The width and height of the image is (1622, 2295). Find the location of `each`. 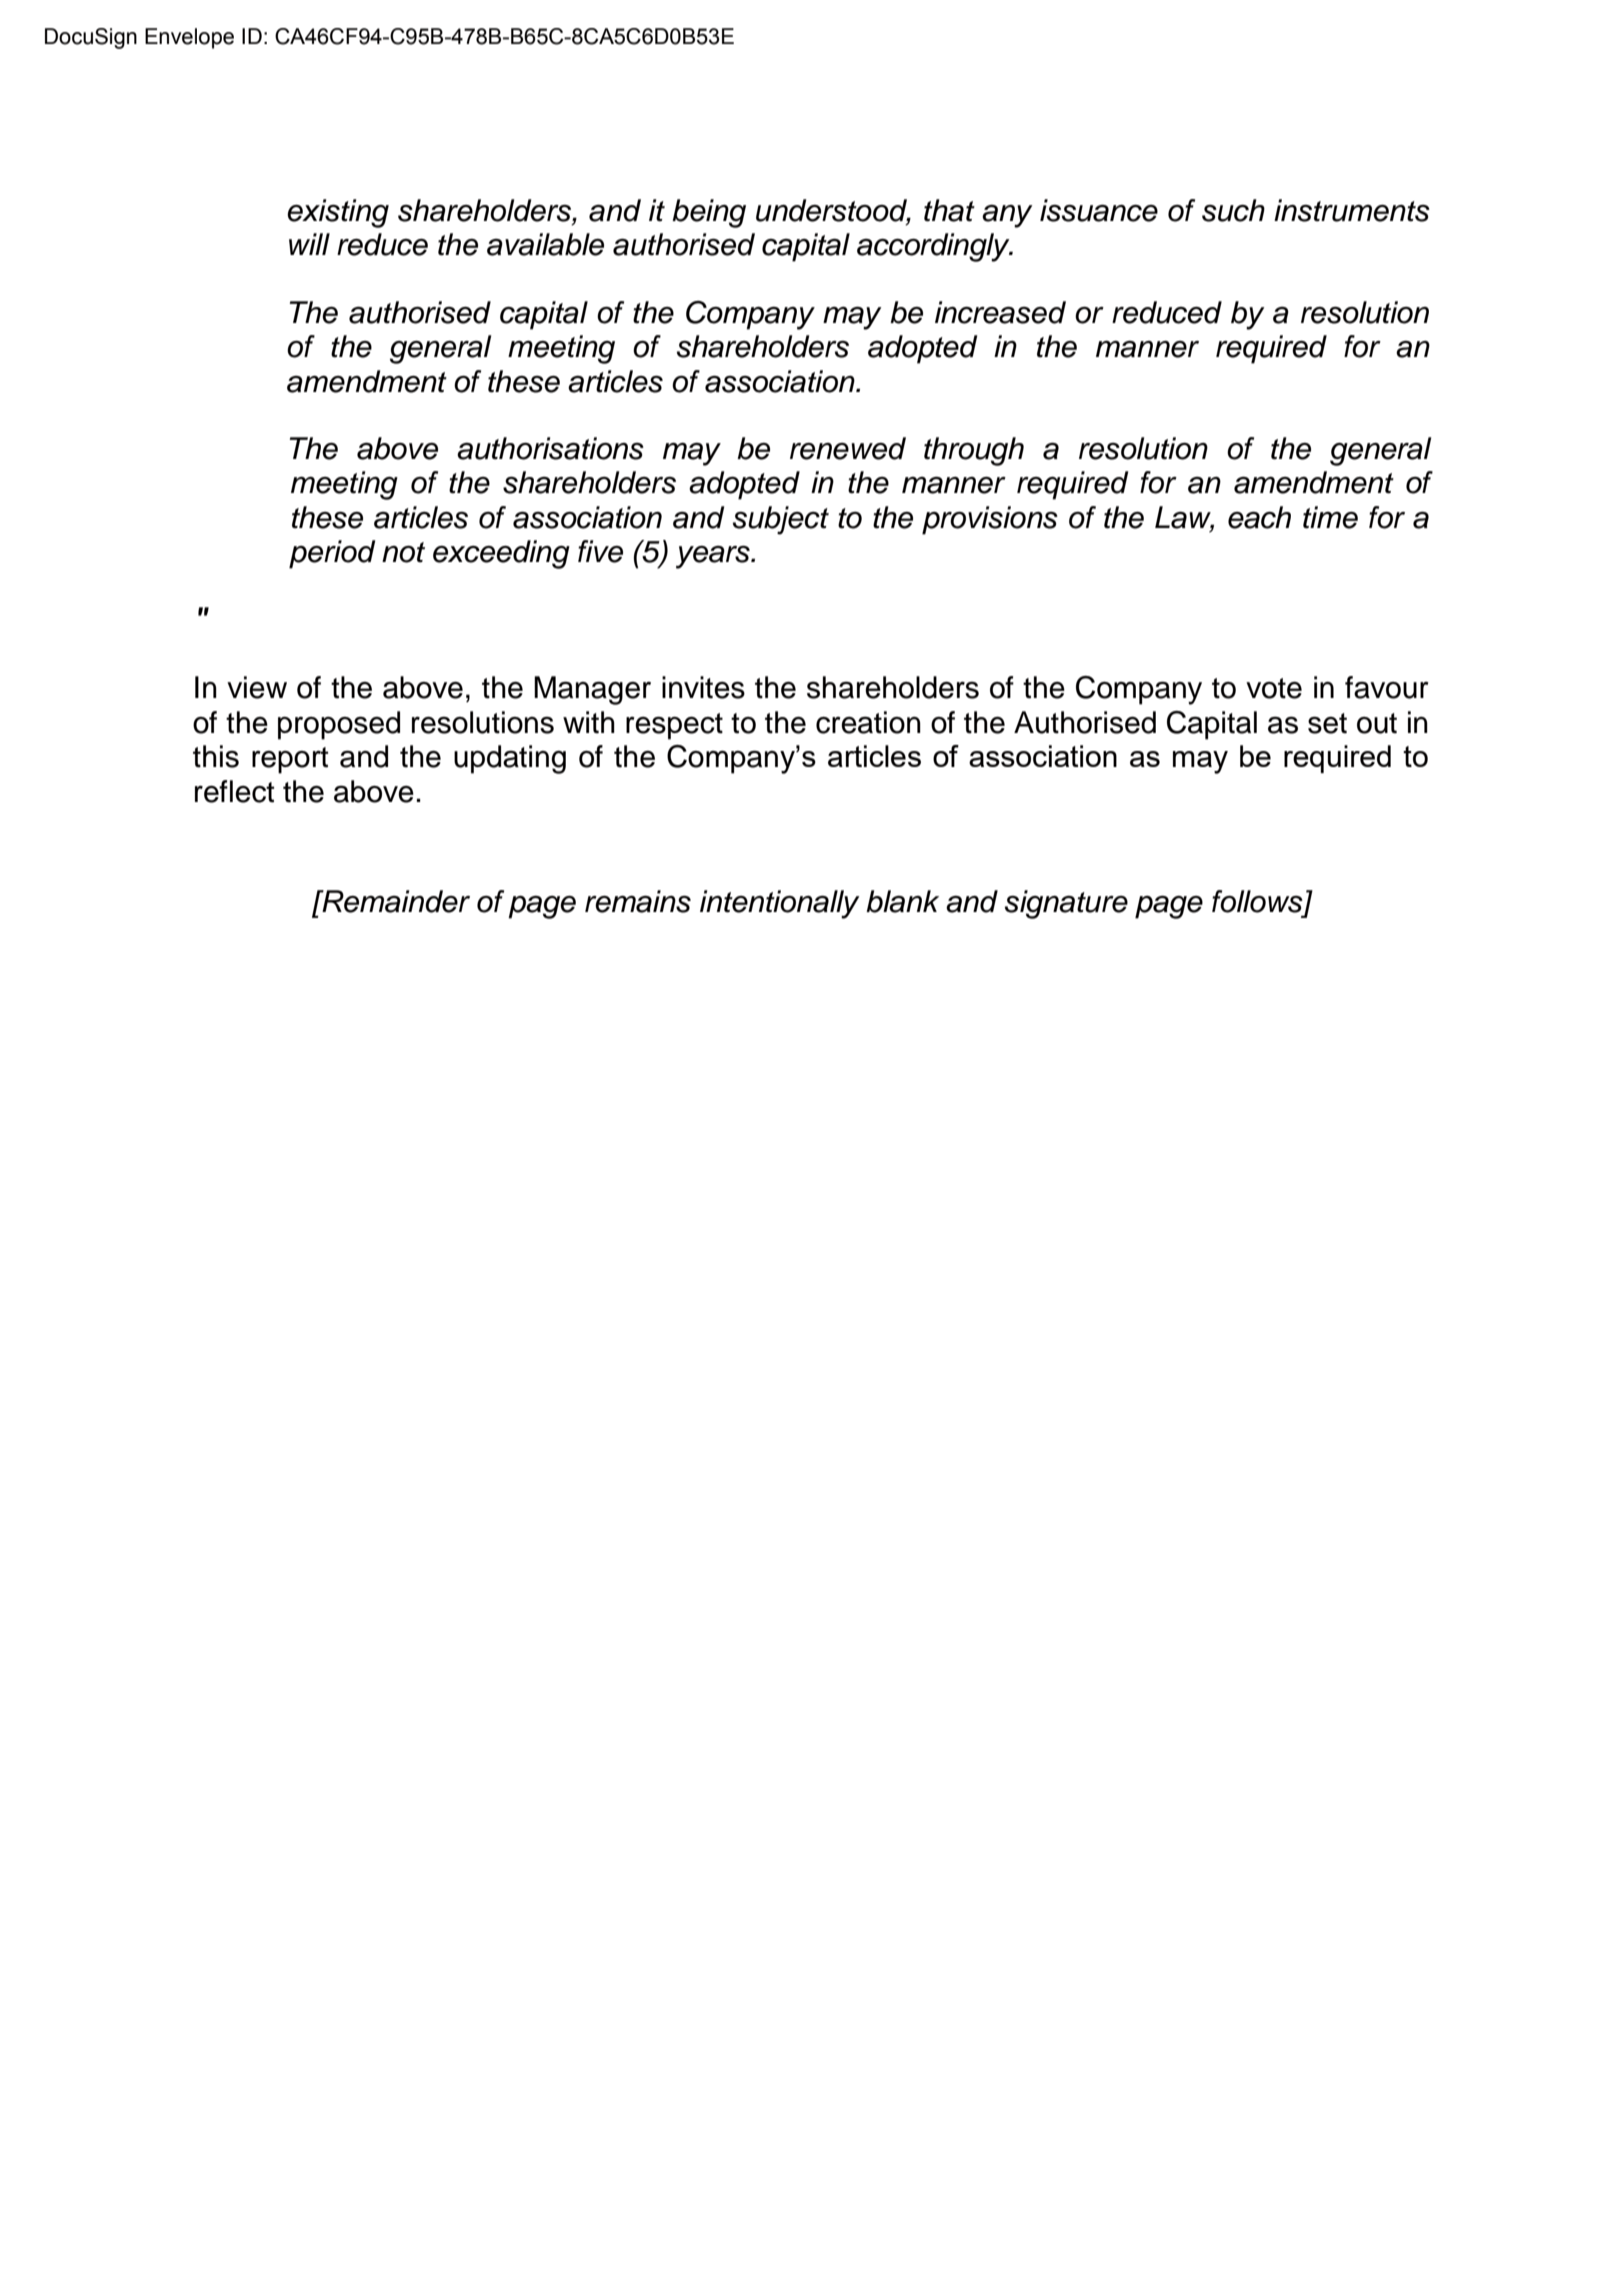

each is located at coordinates (1259, 517).
